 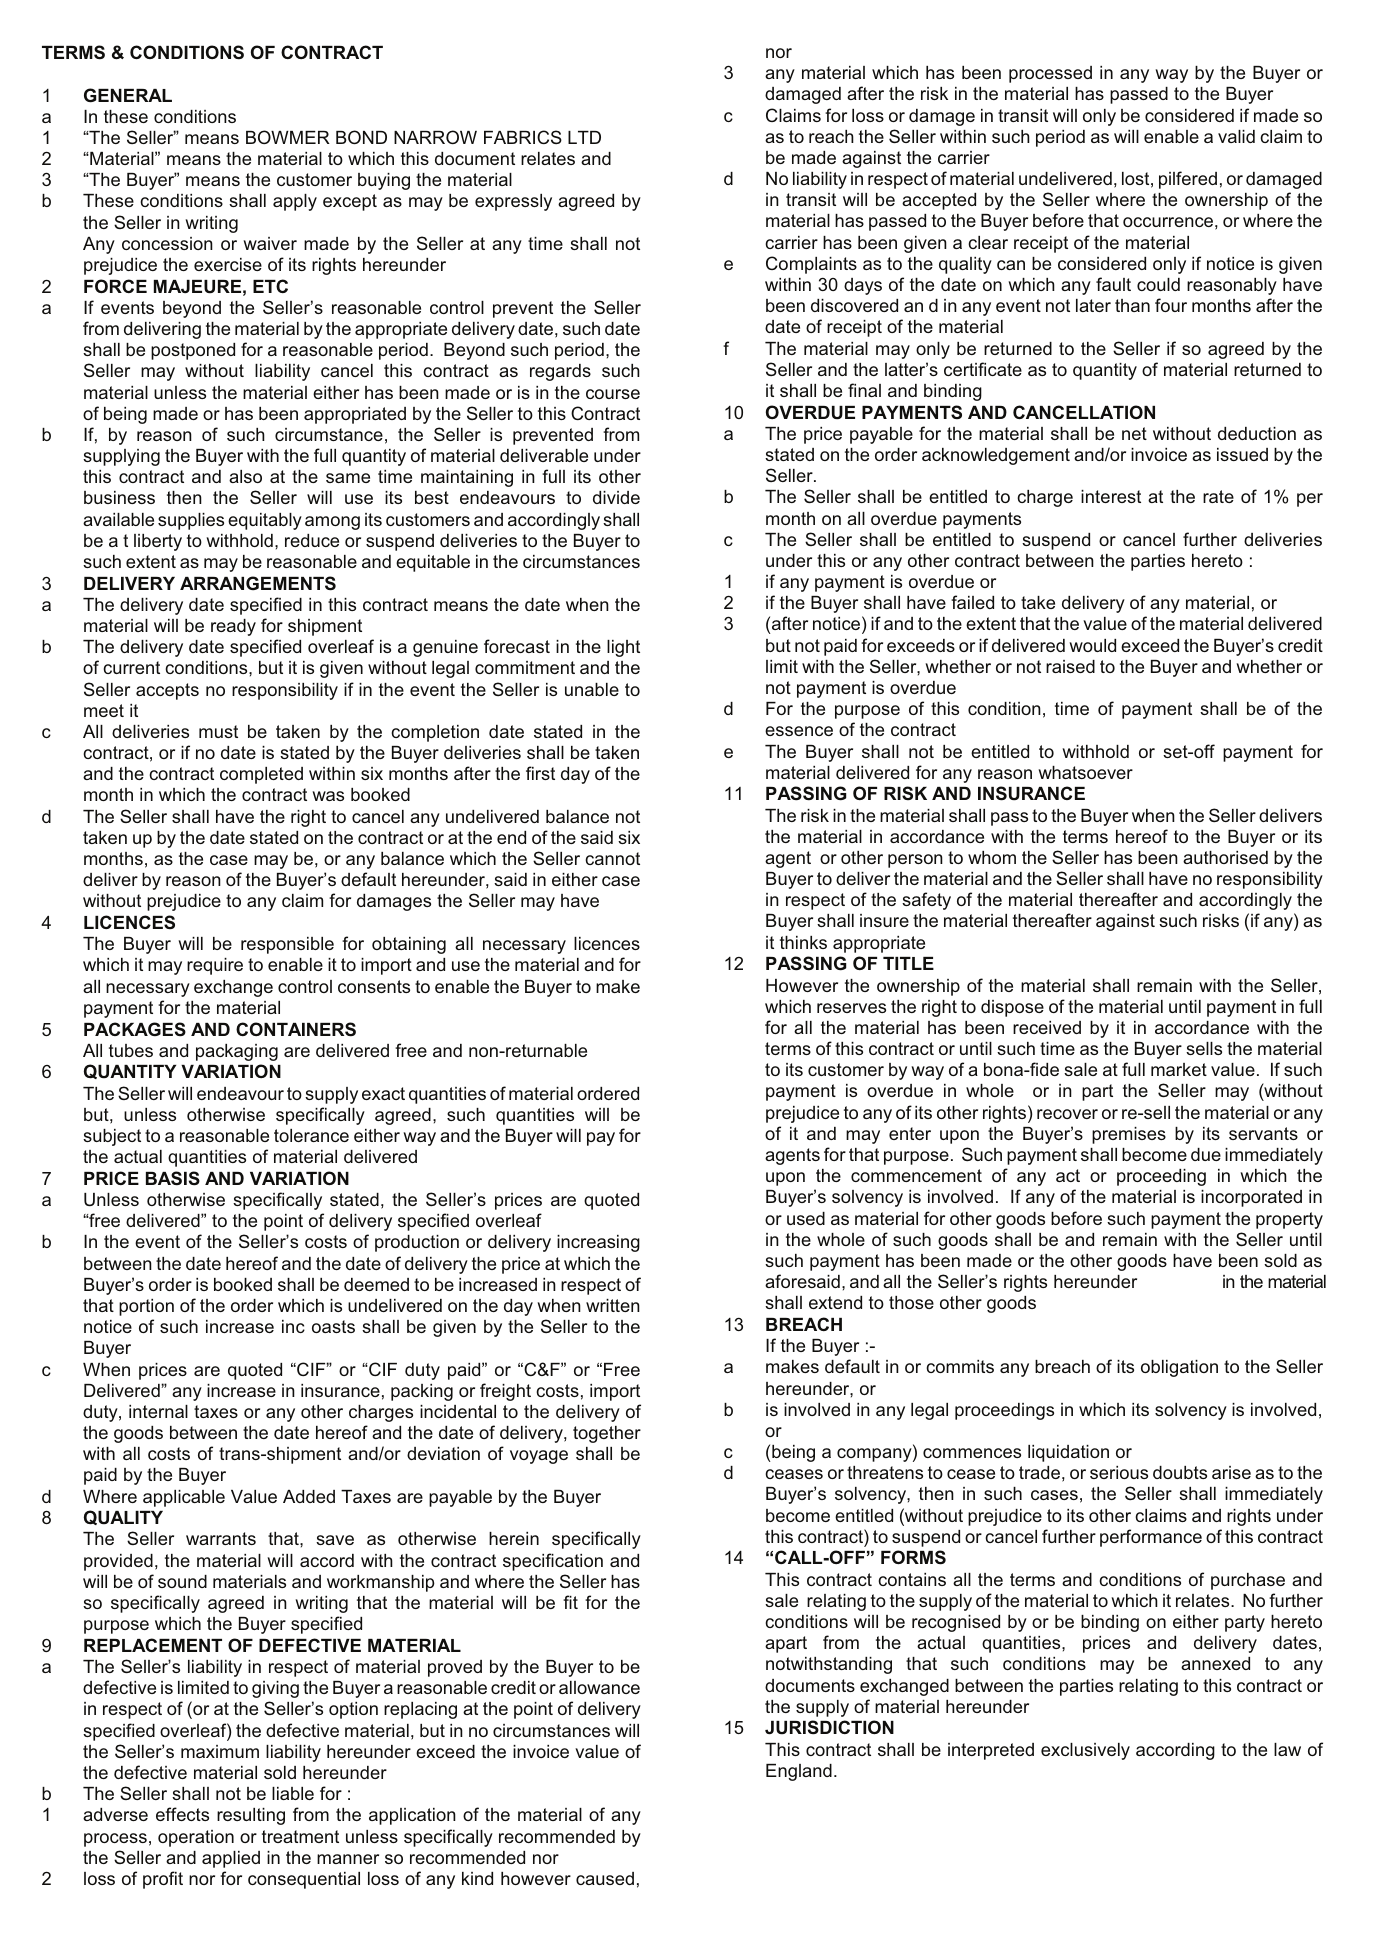 What do you see at coordinates (1179, 1069) in the screenshot?
I see `market` at bounding box center [1179, 1069].
